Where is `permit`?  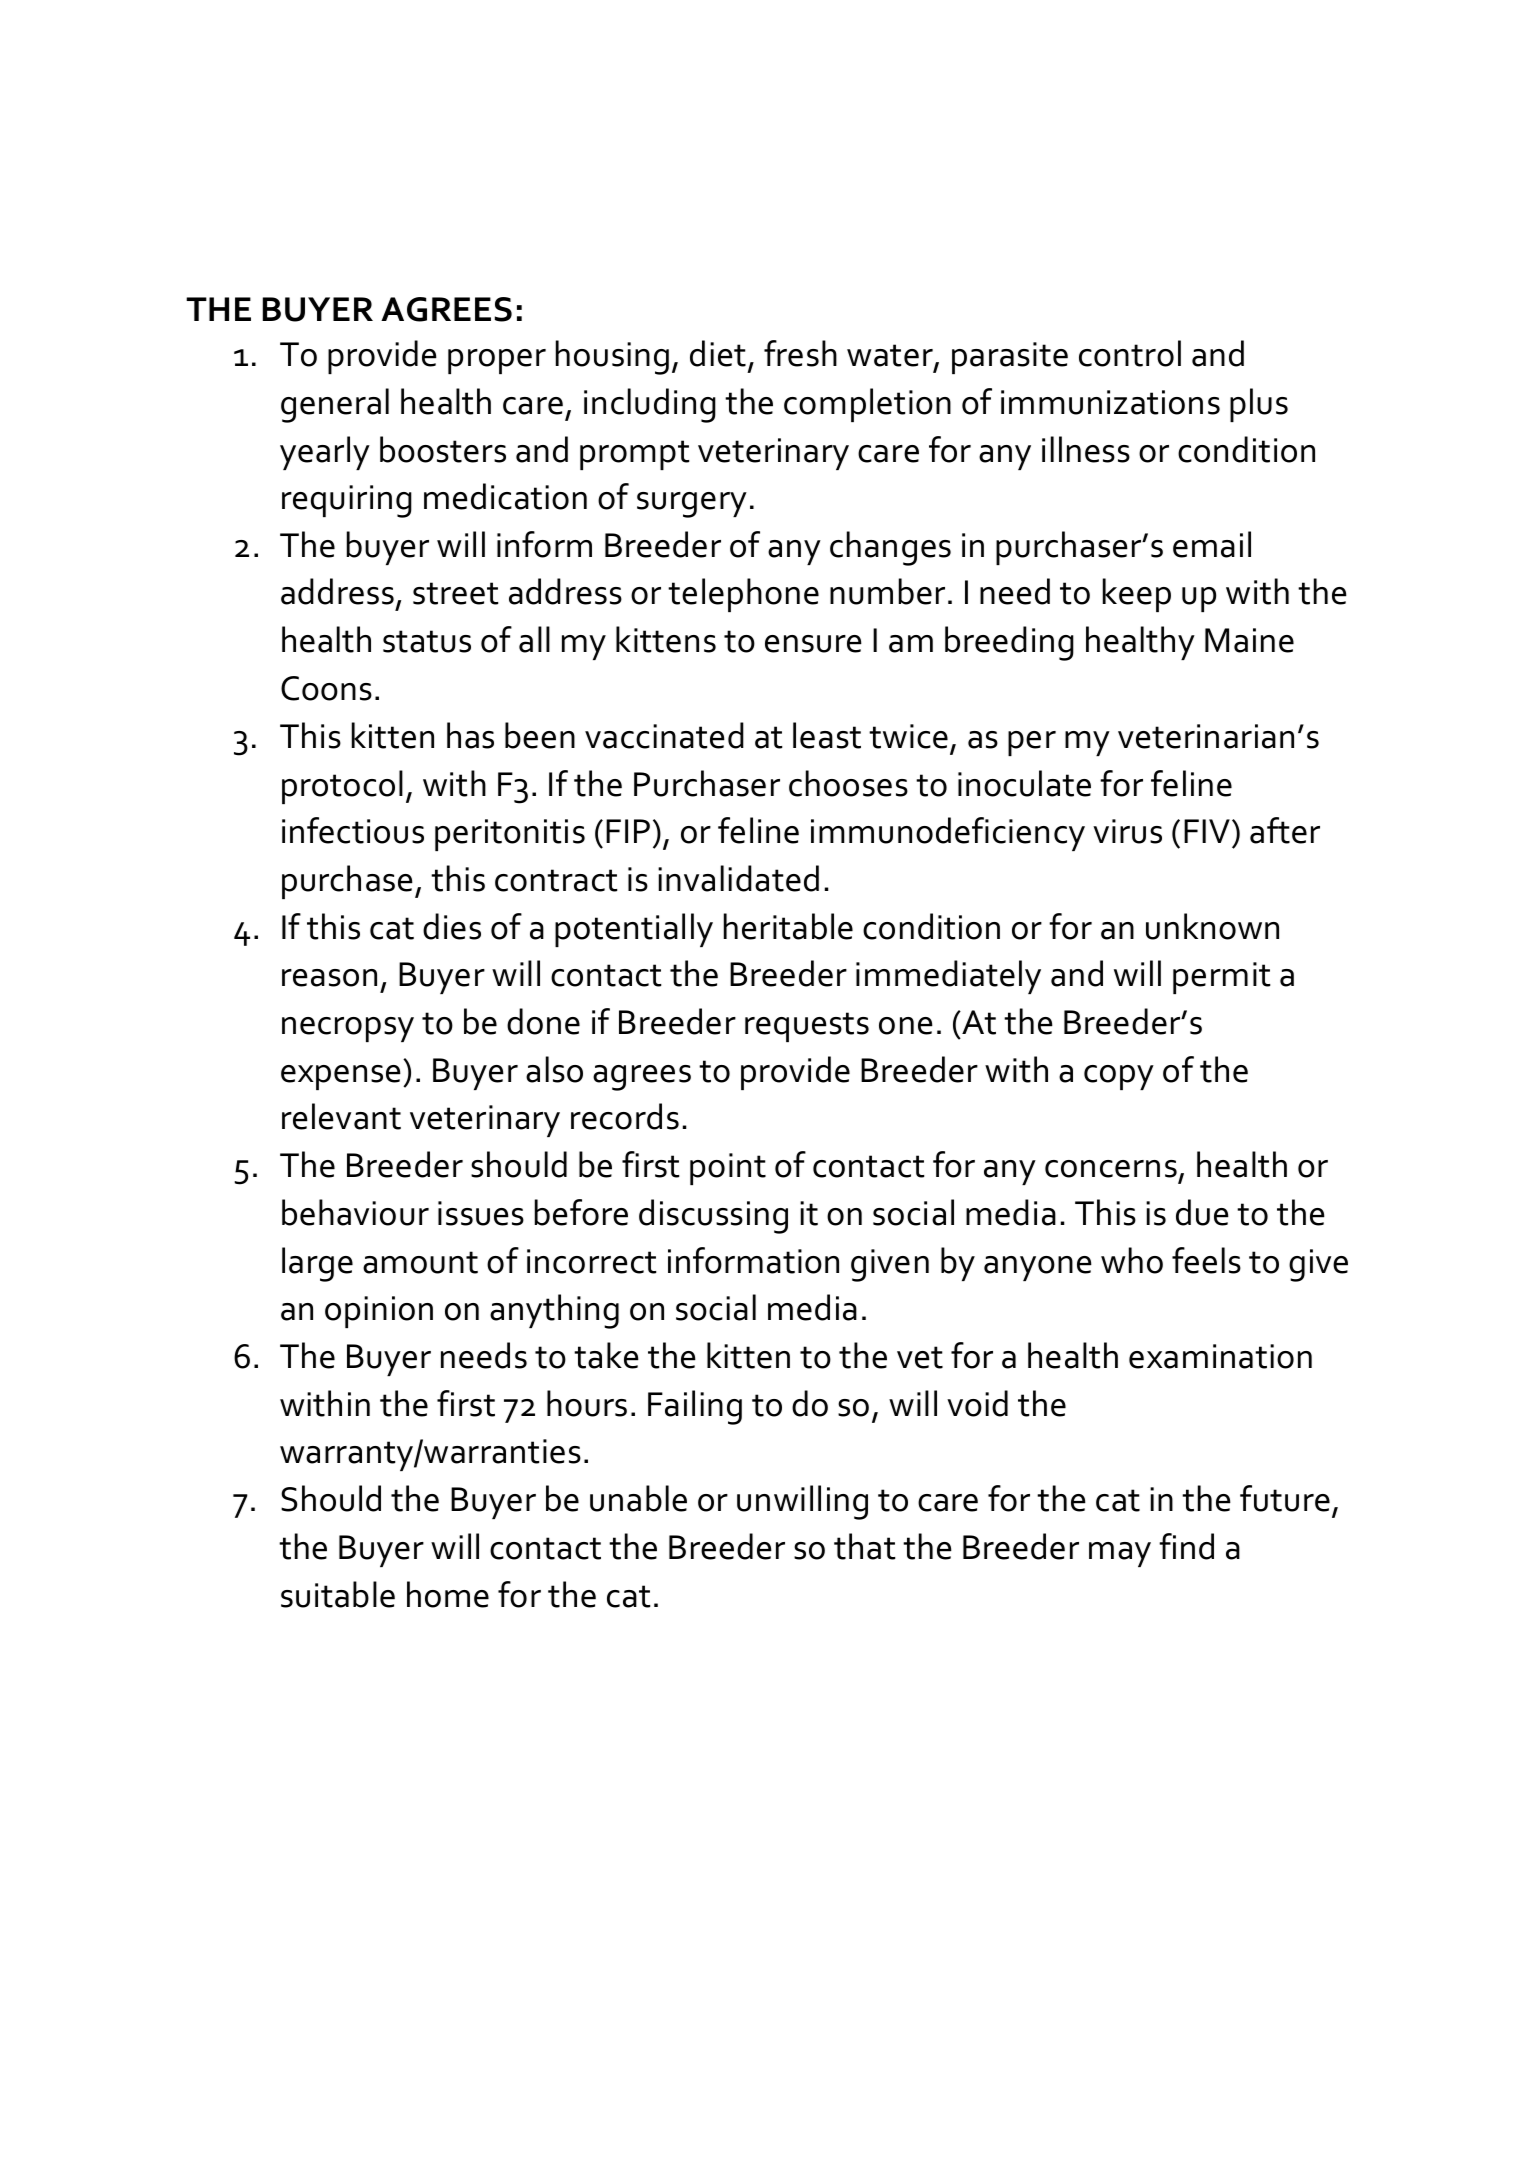
permit is located at coordinates (1221, 978).
